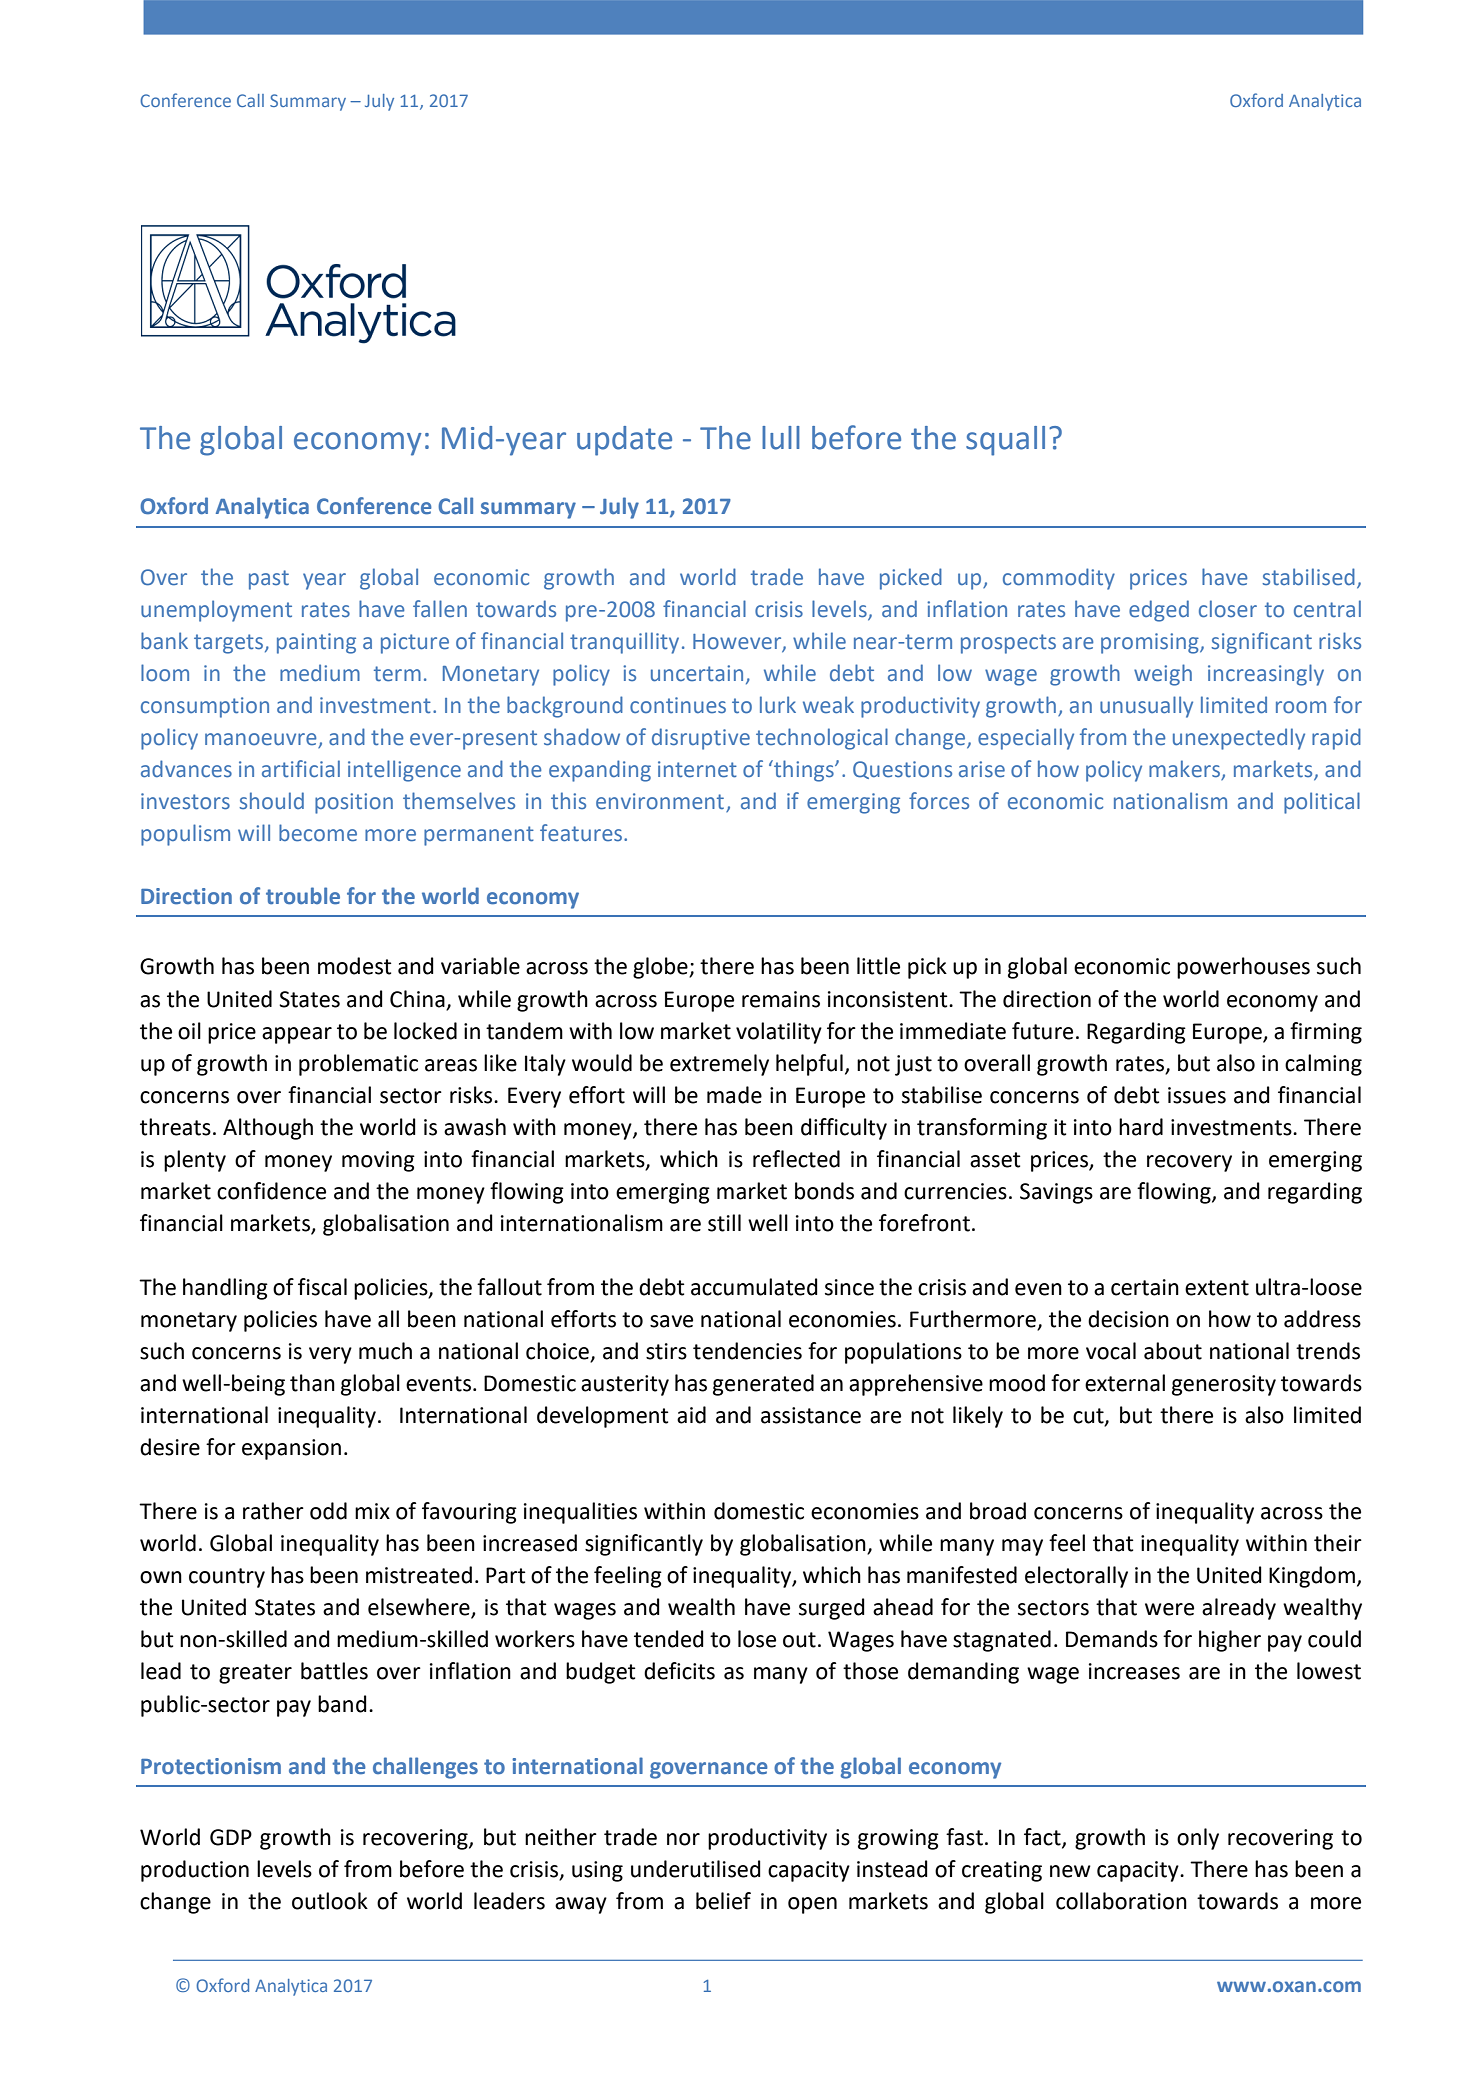 This document has width=1467, height=2074. Describe the element at coordinates (269, 580) in the document. I see `past` at that location.
